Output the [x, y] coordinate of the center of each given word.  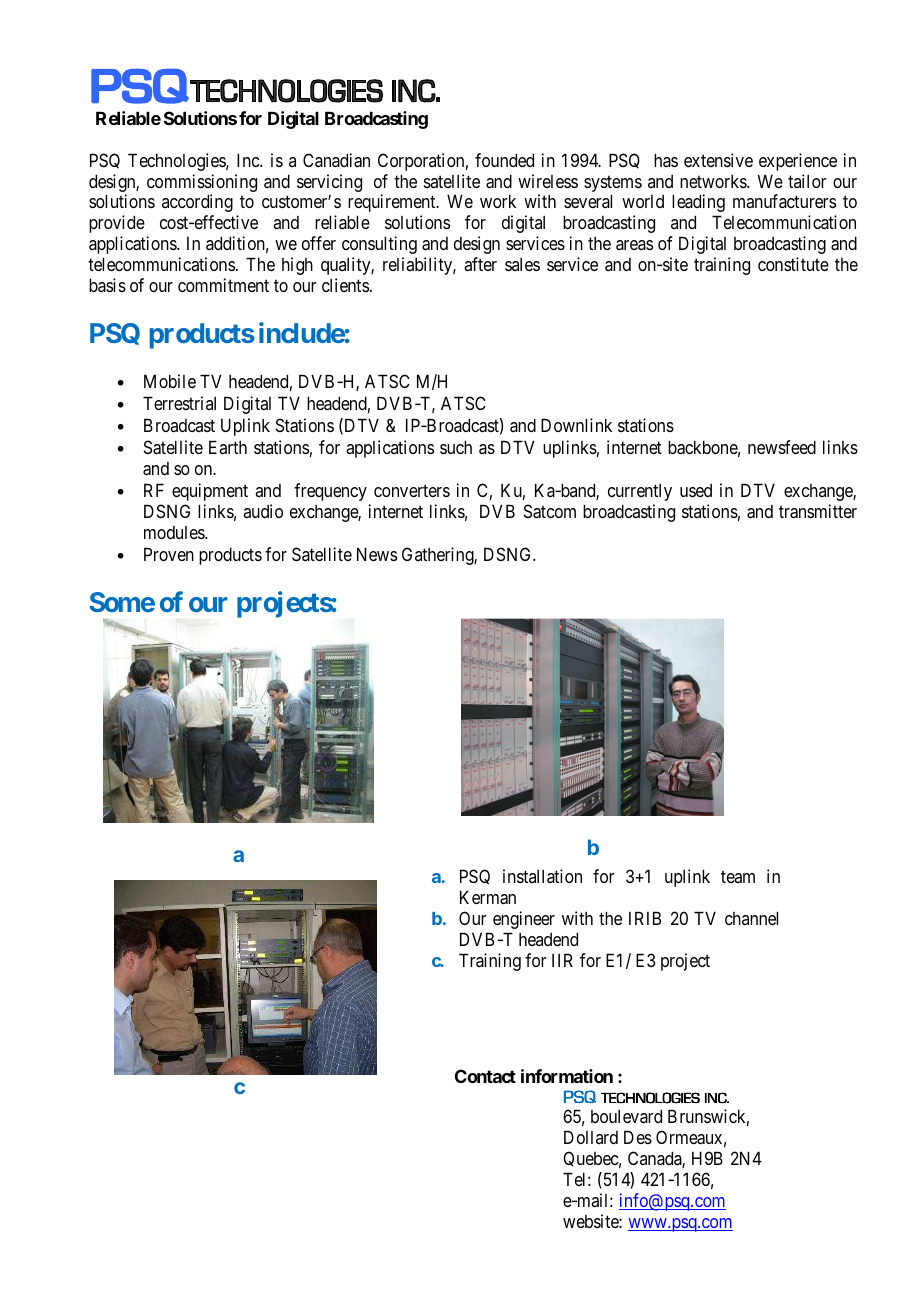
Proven [169, 554]
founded [504, 160]
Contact [485, 1076]
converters [412, 491]
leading [698, 203]
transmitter [818, 511]
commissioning [202, 183]
